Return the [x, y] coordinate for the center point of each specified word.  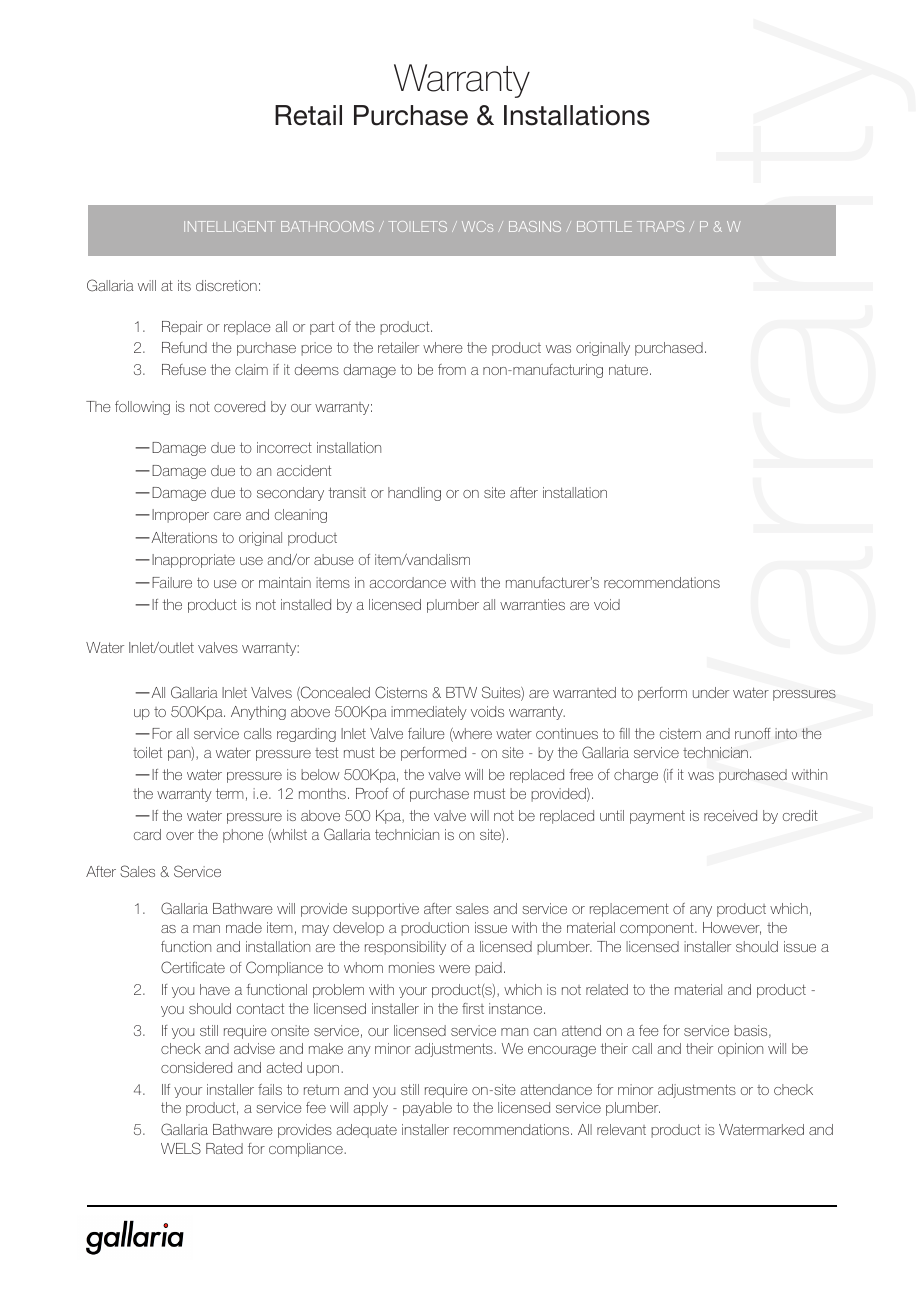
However [732, 928]
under [711, 692]
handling [414, 494]
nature [628, 369]
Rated [224, 1148]
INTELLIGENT [229, 226]
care [227, 516]
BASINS [535, 226]
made [244, 927]
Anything [258, 713]
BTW [461, 692]
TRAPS [660, 226]
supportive [385, 910]
